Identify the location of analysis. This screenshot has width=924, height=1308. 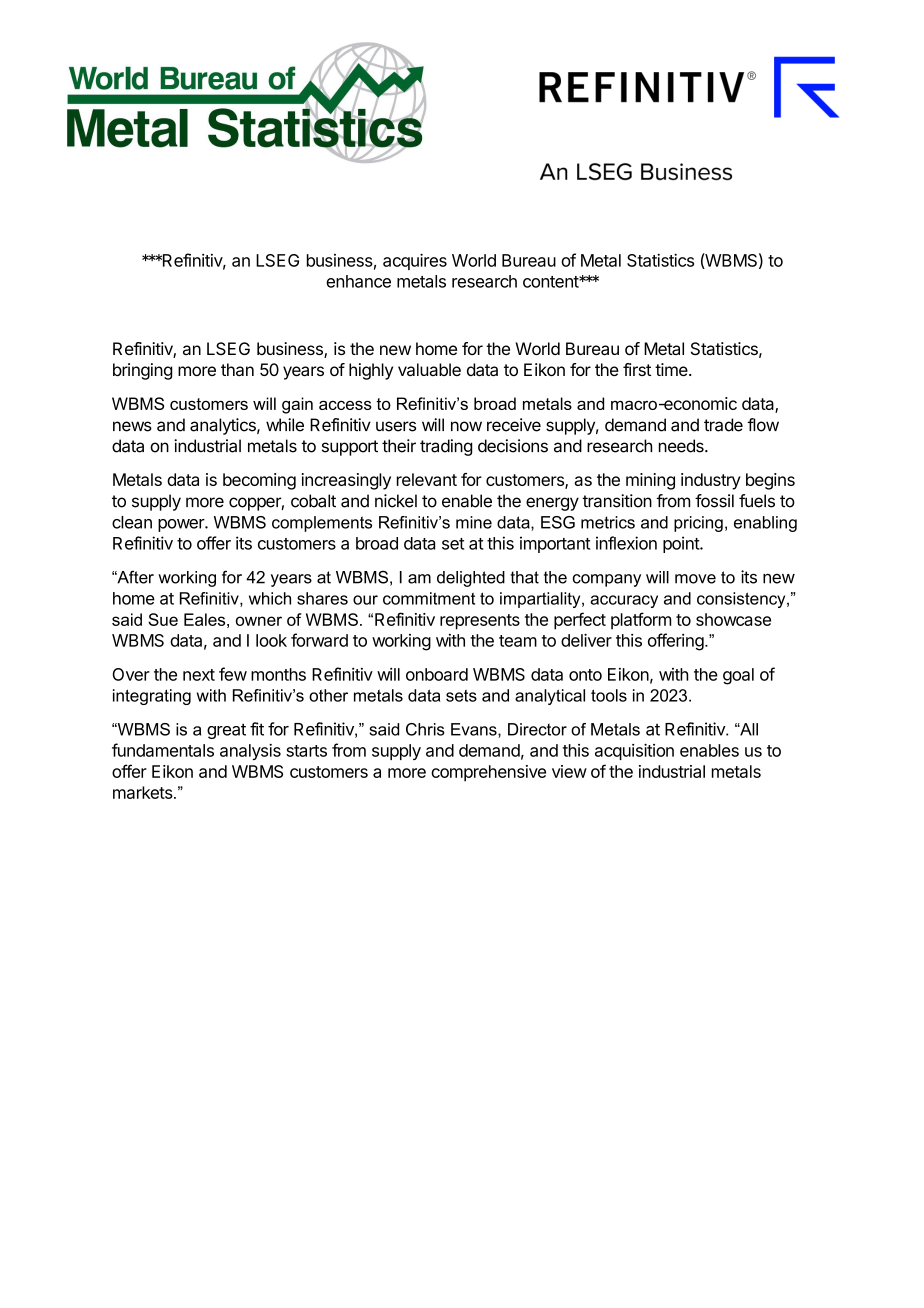
(250, 752).
